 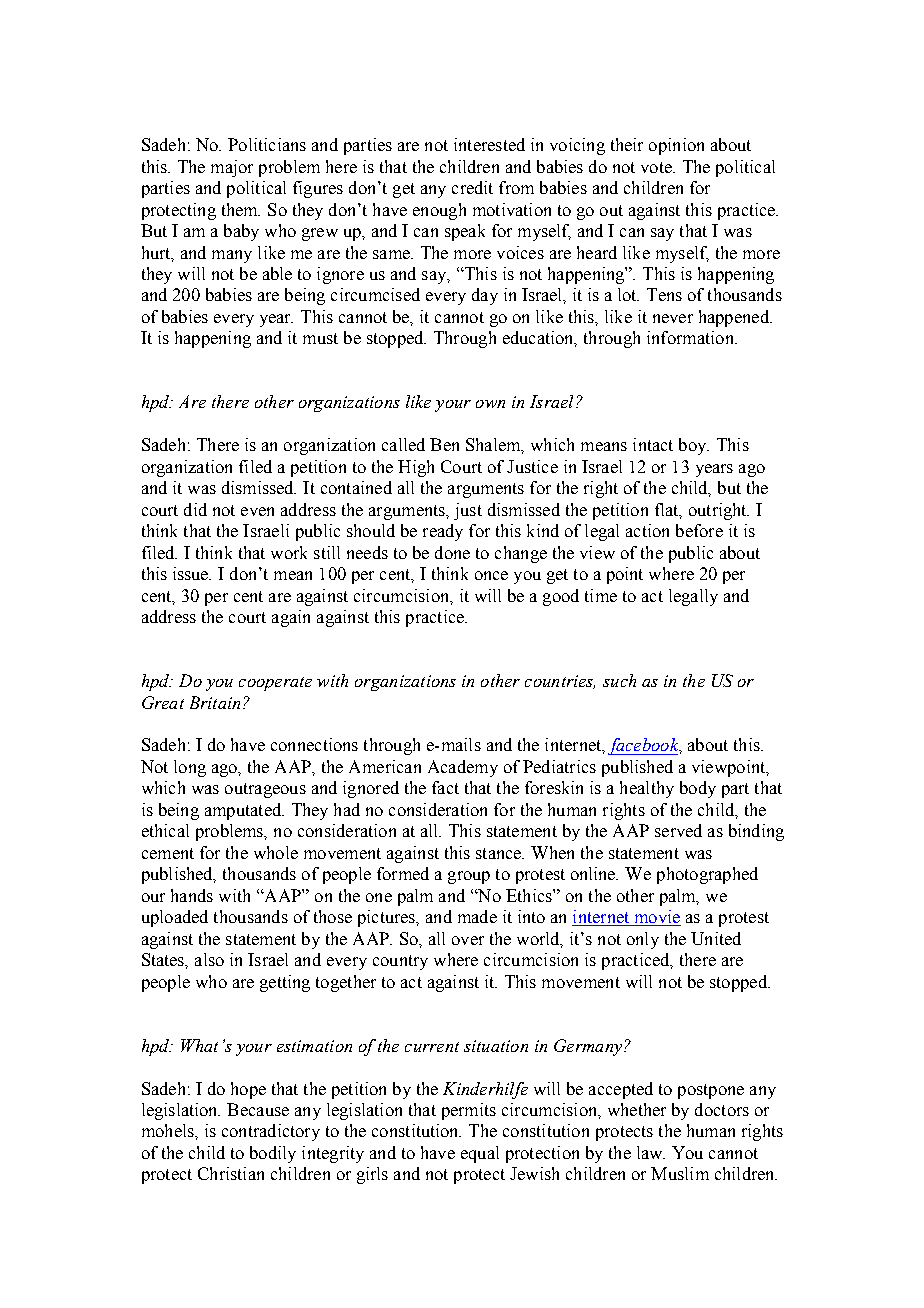 What do you see at coordinates (231, 1173) in the screenshot?
I see `Christian` at bounding box center [231, 1173].
